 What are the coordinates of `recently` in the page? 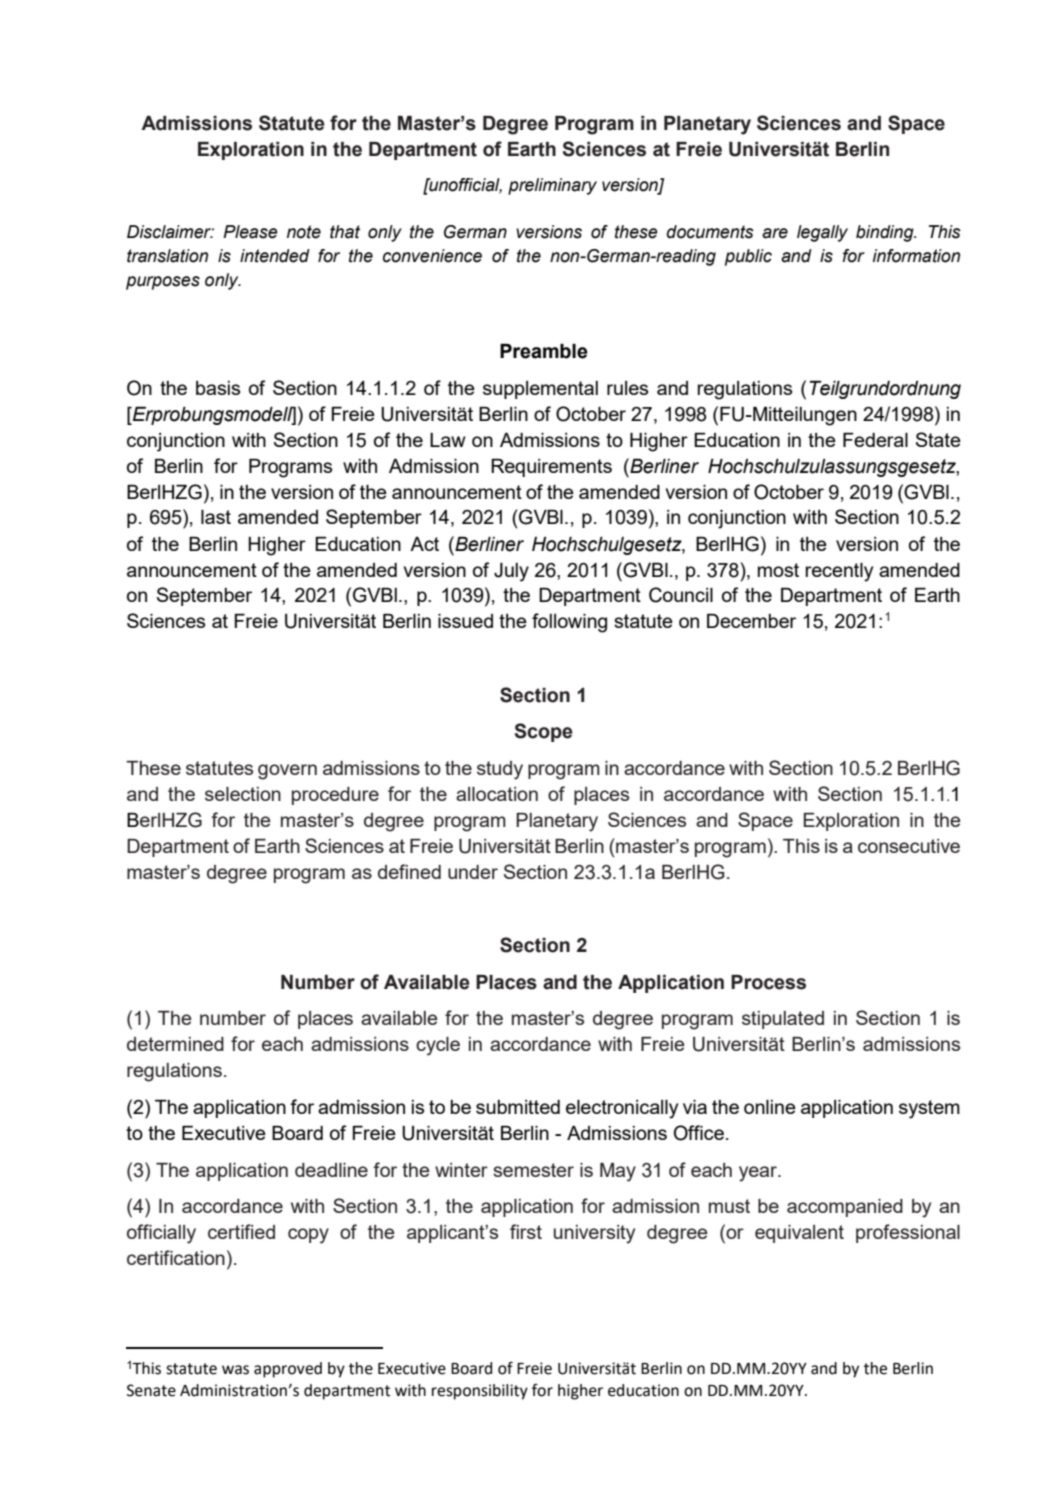 It's located at (839, 572).
